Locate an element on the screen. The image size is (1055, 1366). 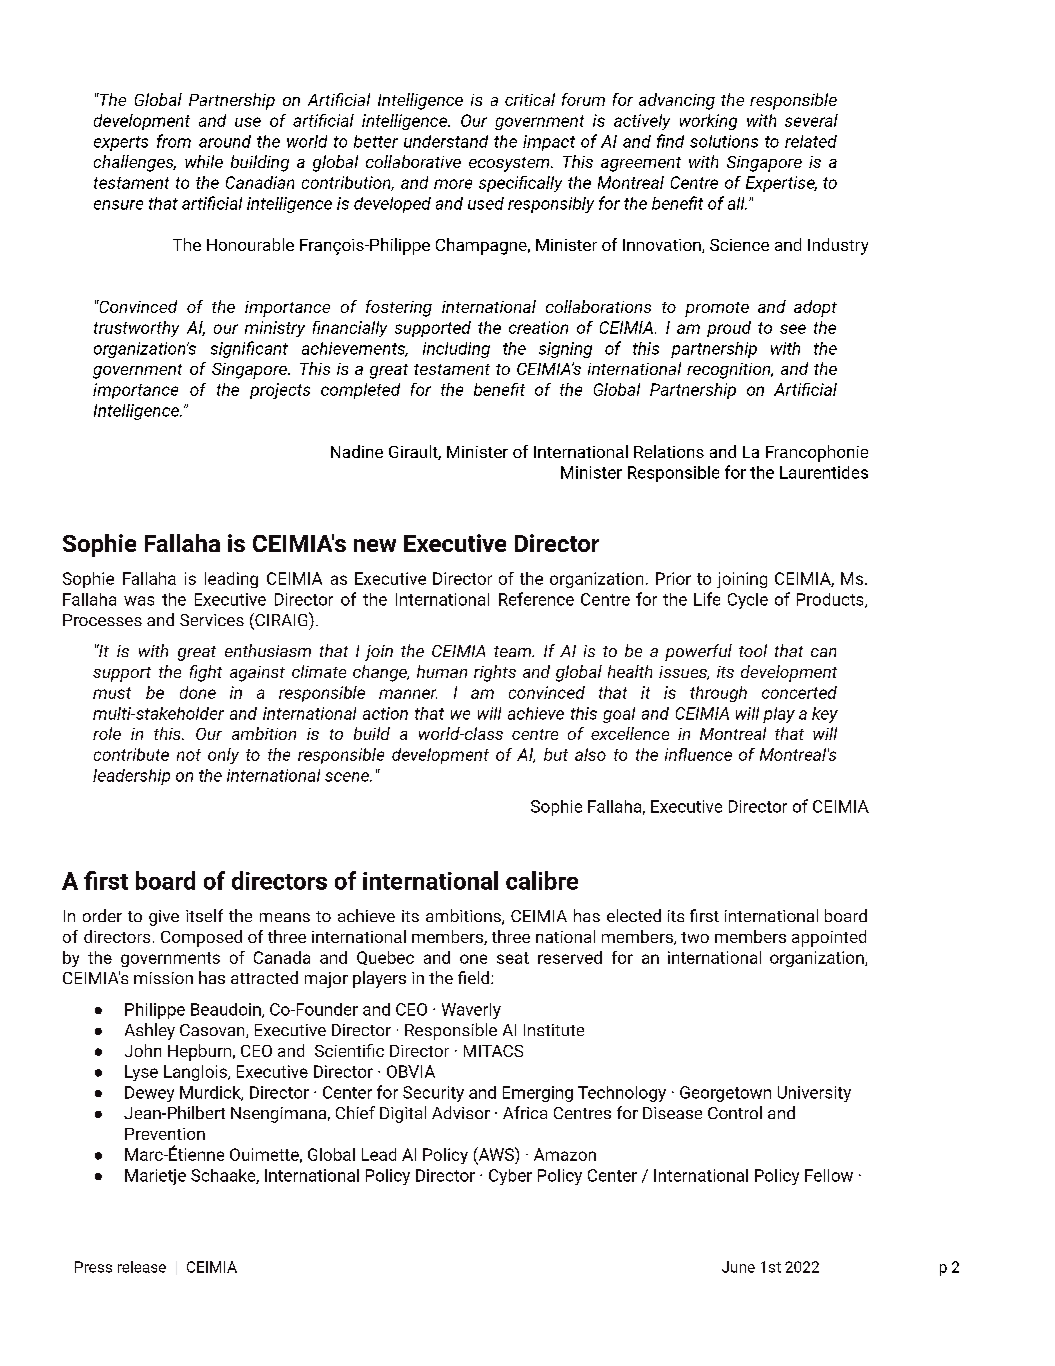
Composed is located at coordinates (201, 938).
